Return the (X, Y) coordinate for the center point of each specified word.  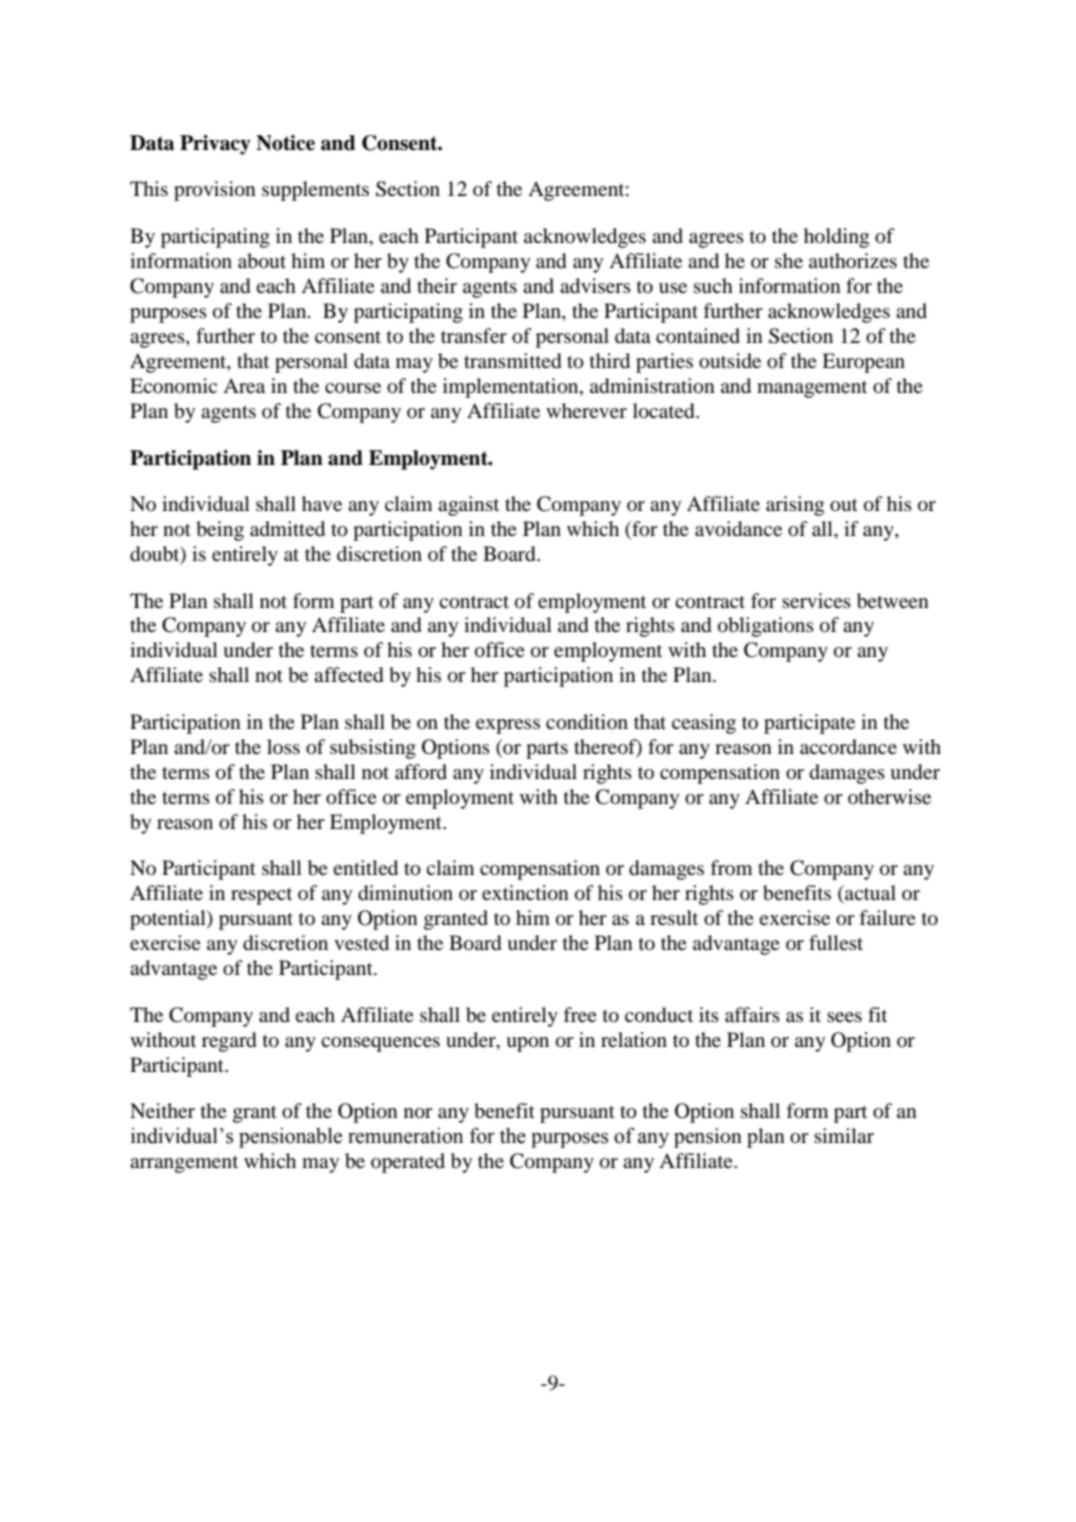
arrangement (184, 1164)
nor (418, 1113)
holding (836, 238)
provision (215, 191)
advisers (595, 286)
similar (844, 1135)
